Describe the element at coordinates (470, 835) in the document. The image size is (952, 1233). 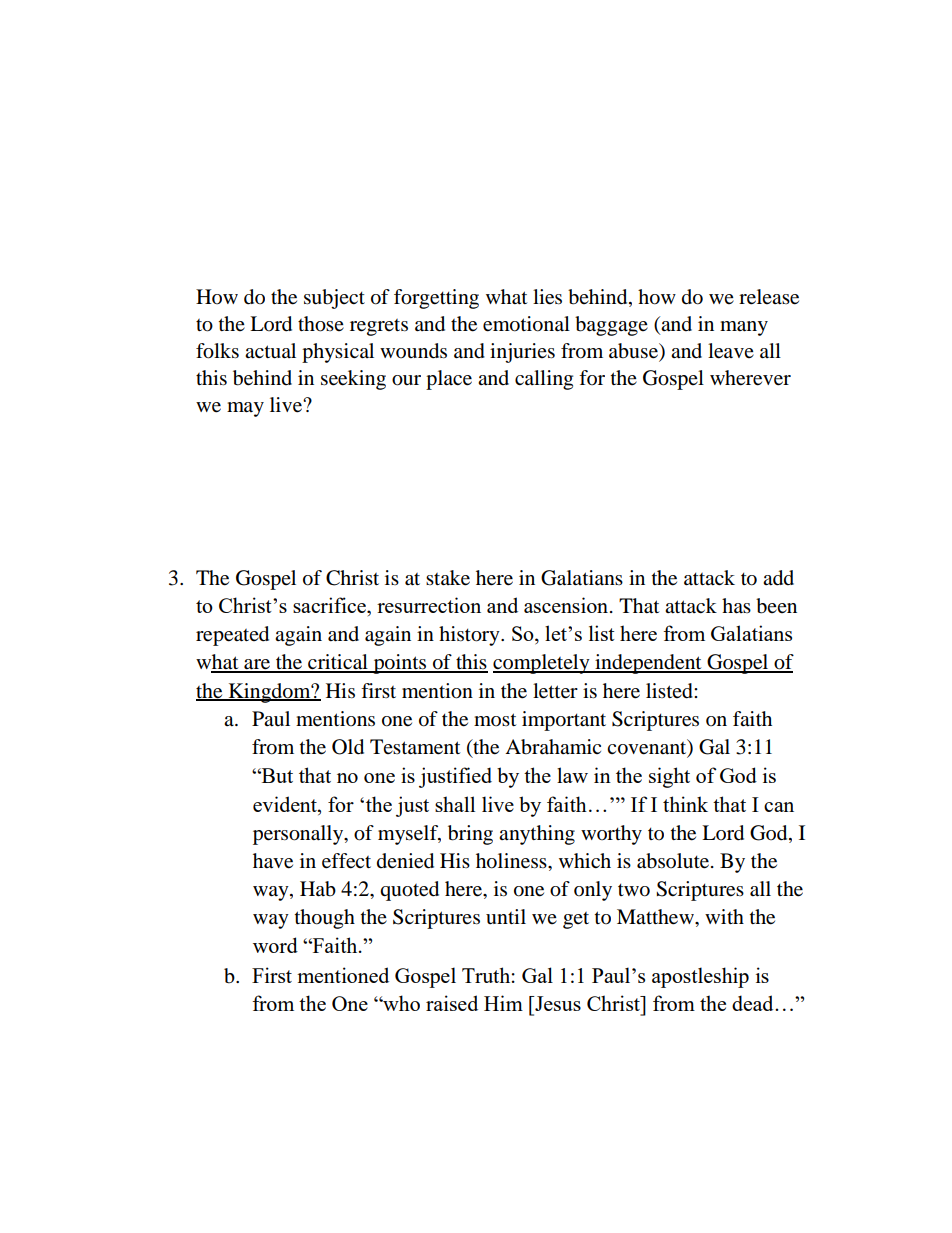
I see `bring` at that location.
